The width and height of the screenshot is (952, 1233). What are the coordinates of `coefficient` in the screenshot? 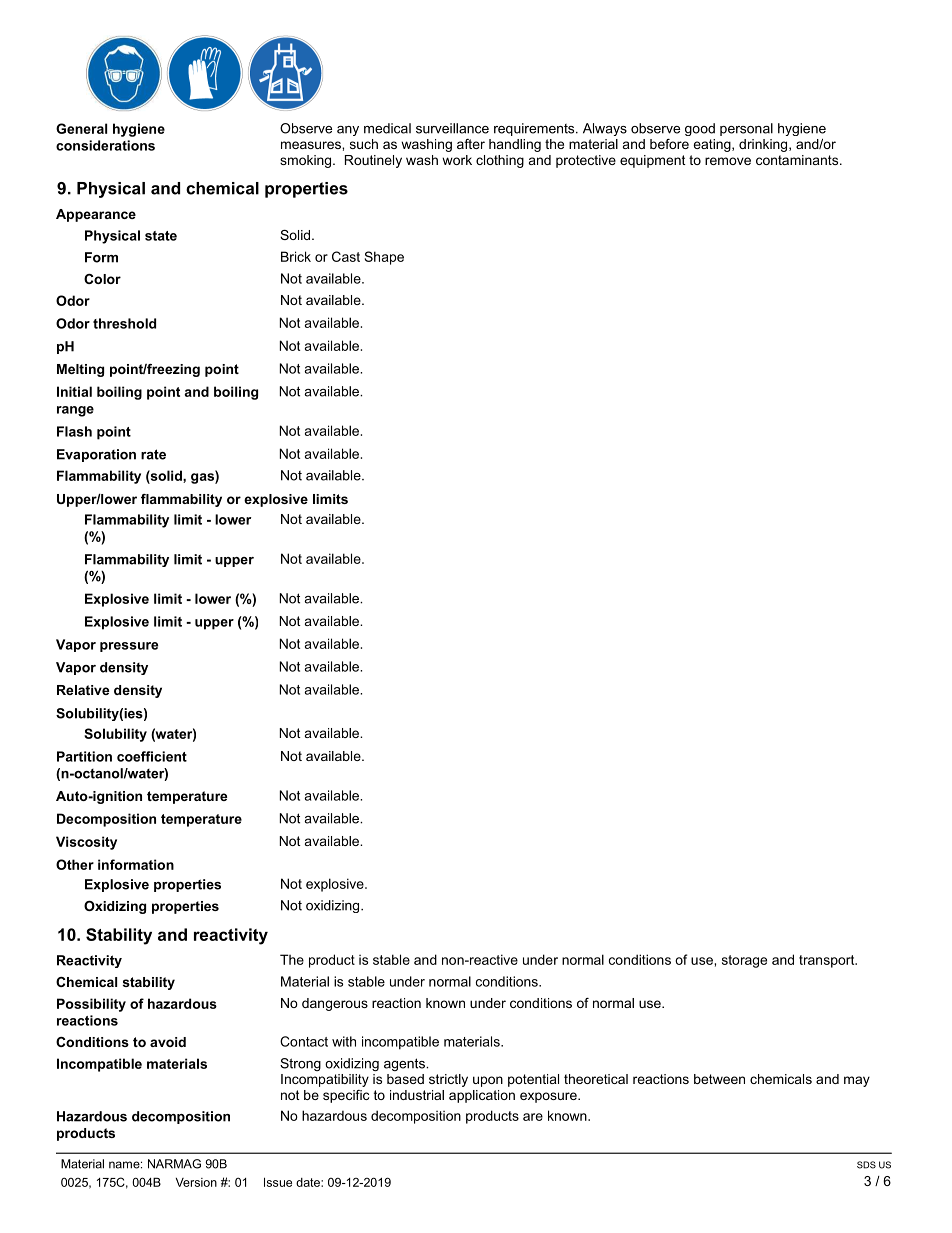 It's located at (152, 756).
